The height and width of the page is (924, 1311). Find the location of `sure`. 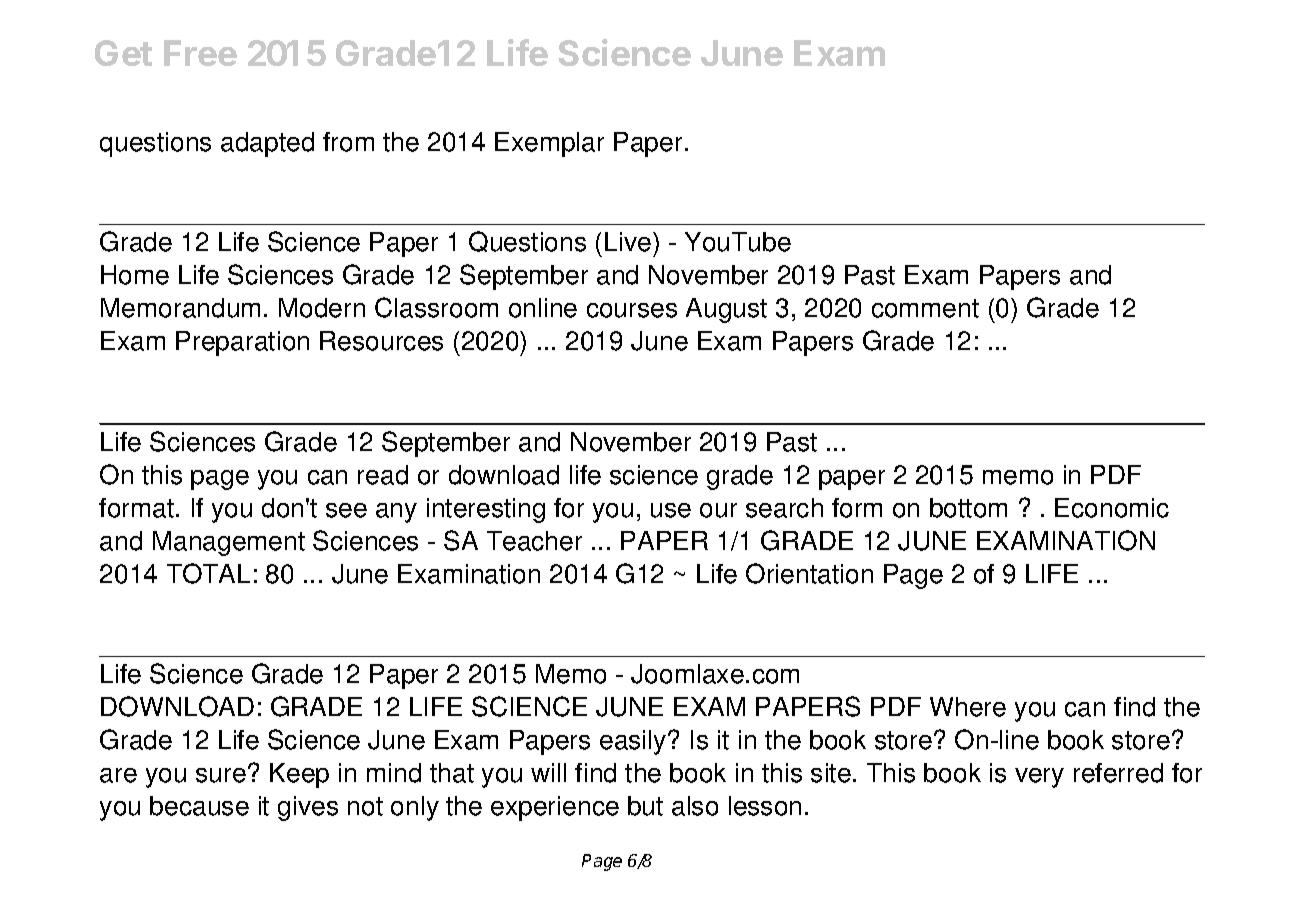

sure is located at coordinates (221, 775).
